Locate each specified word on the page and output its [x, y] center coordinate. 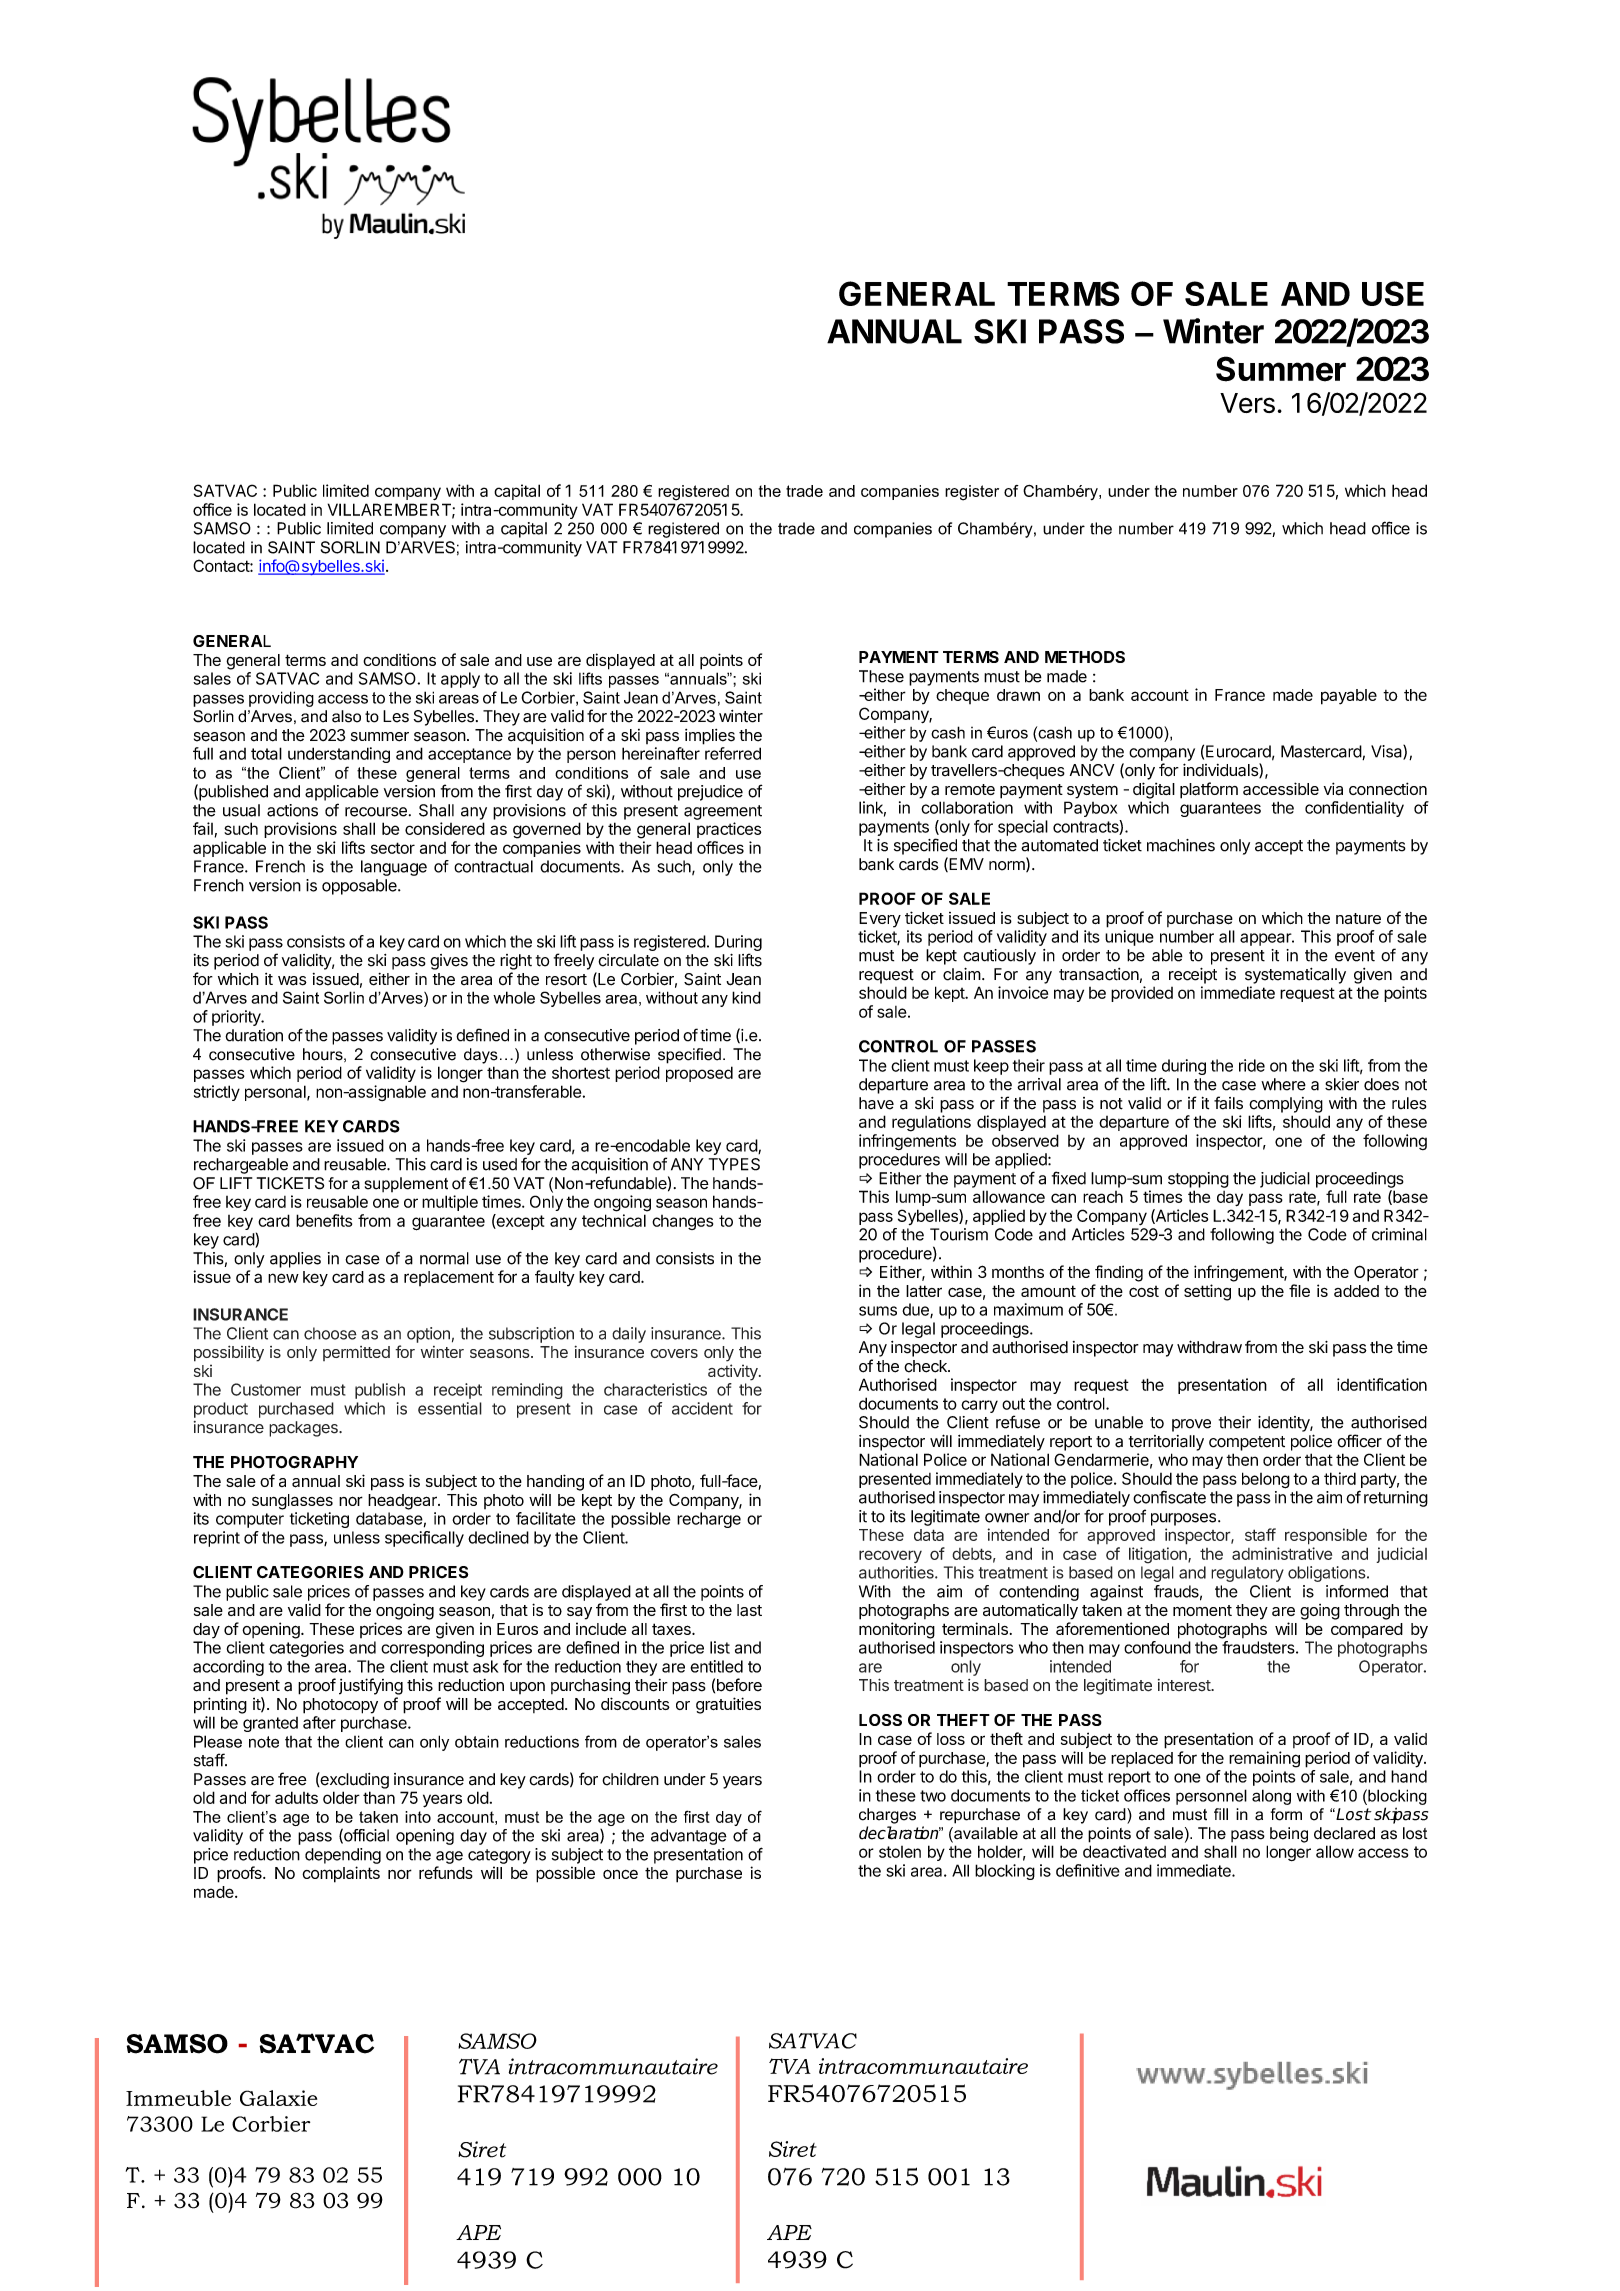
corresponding [432, 1649]
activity [734, 1372]
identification [1382, 1384]
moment [1202, 1610]
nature [1358, 918]
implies [710, 737]
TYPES [734, 1164]
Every [880, 920]
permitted [356, 1353]
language [394, 868]
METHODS [1085, 657]
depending [343, 1856]
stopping [1198, 1180]
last [749, 1610]
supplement [406, 1184]
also [346, 716]
